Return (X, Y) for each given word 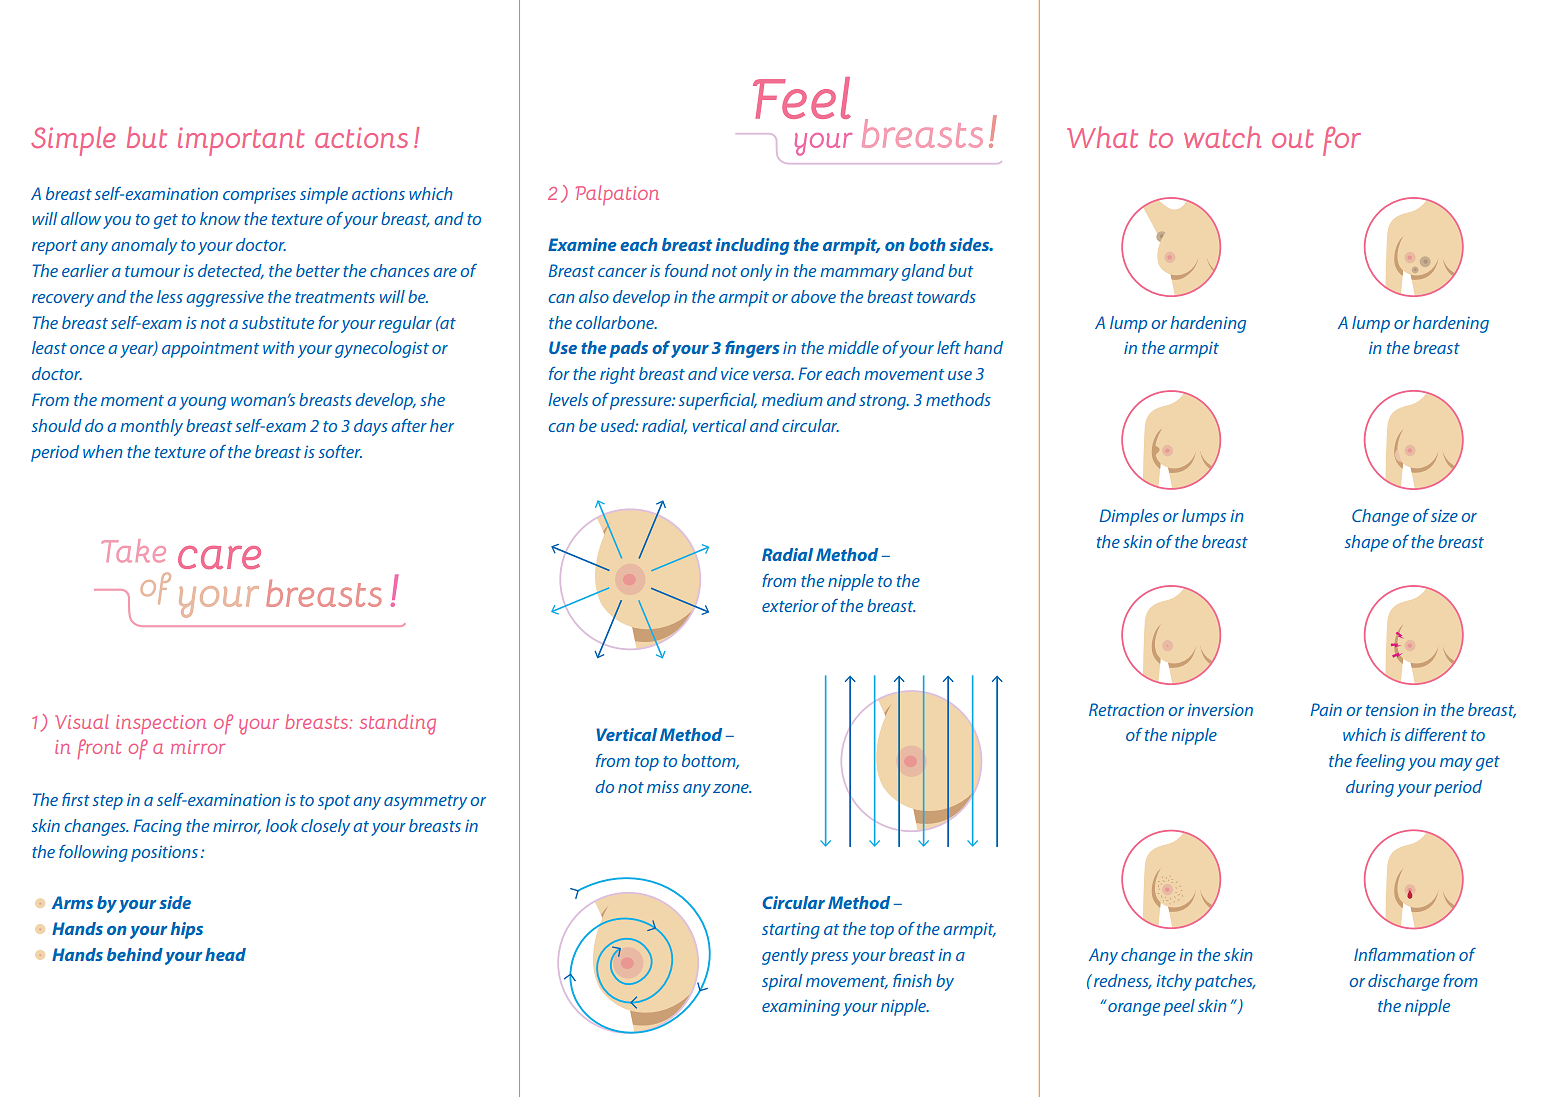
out (1292, 138)
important (241, 141)
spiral (782, 982)
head (225, 954)
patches (1225, 982)
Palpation (617, 195)
